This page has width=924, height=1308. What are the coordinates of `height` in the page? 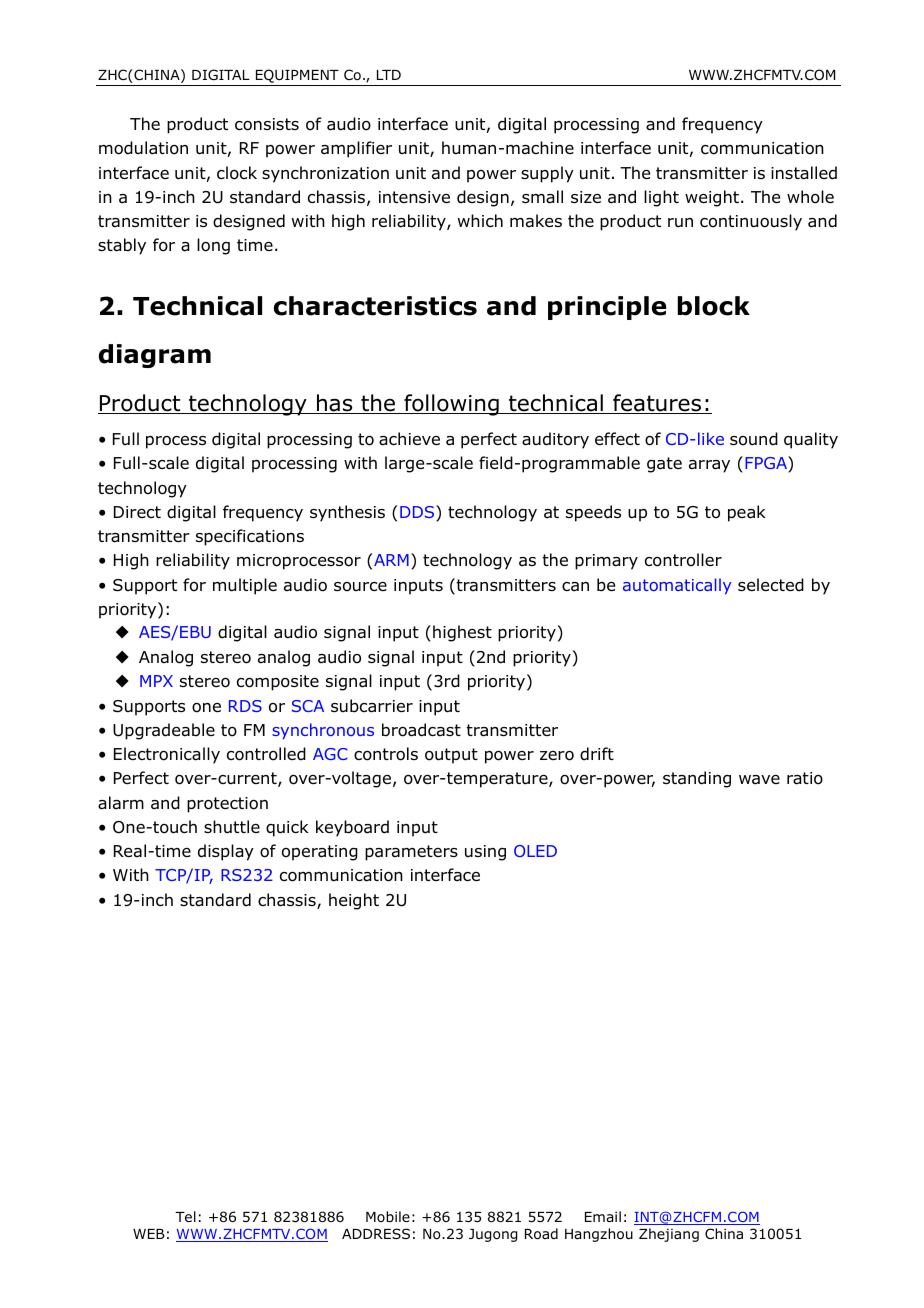 It's located at (354, 901).
